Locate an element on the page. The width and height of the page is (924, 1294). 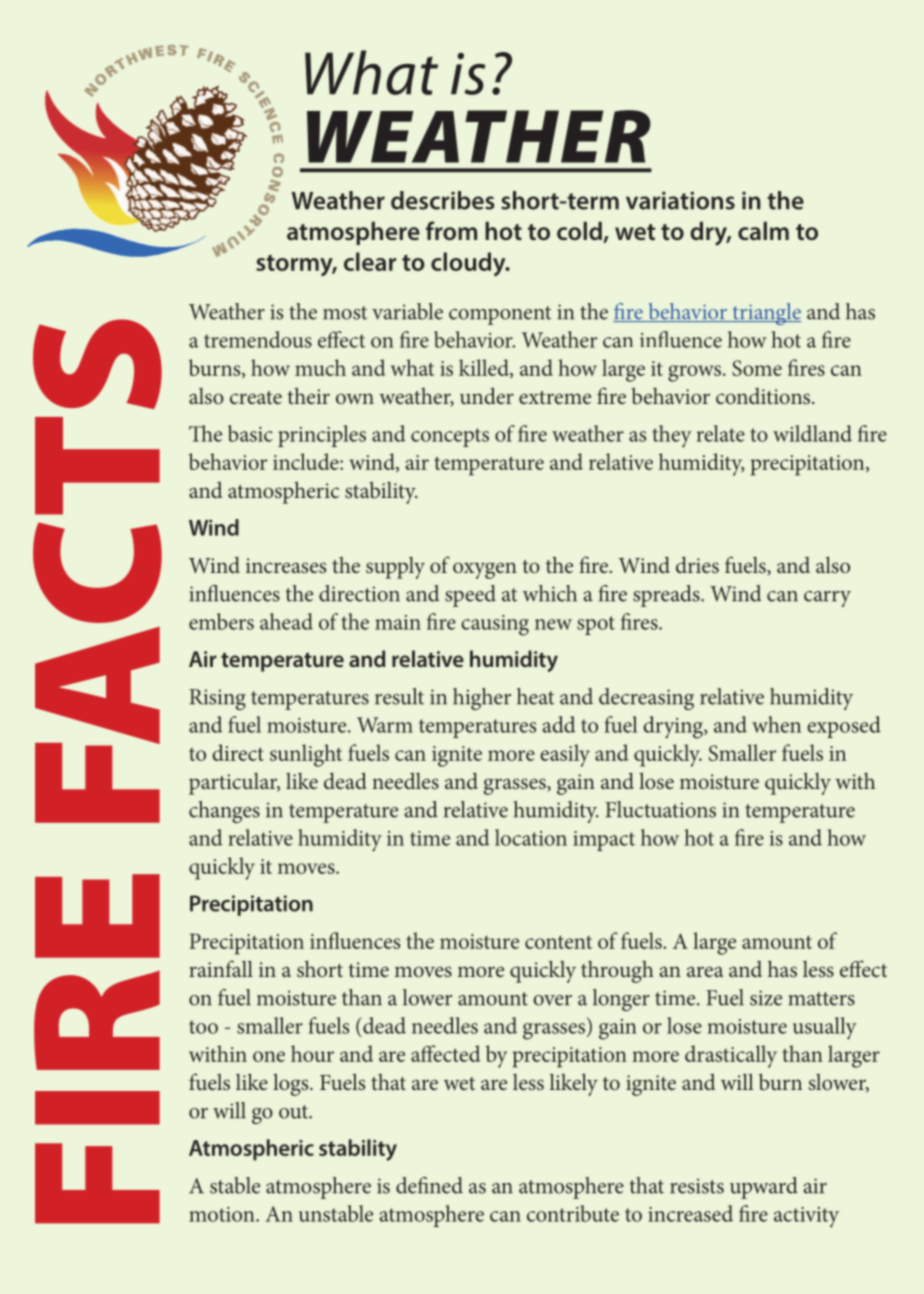
cold is located at coordinates (580, 232).
